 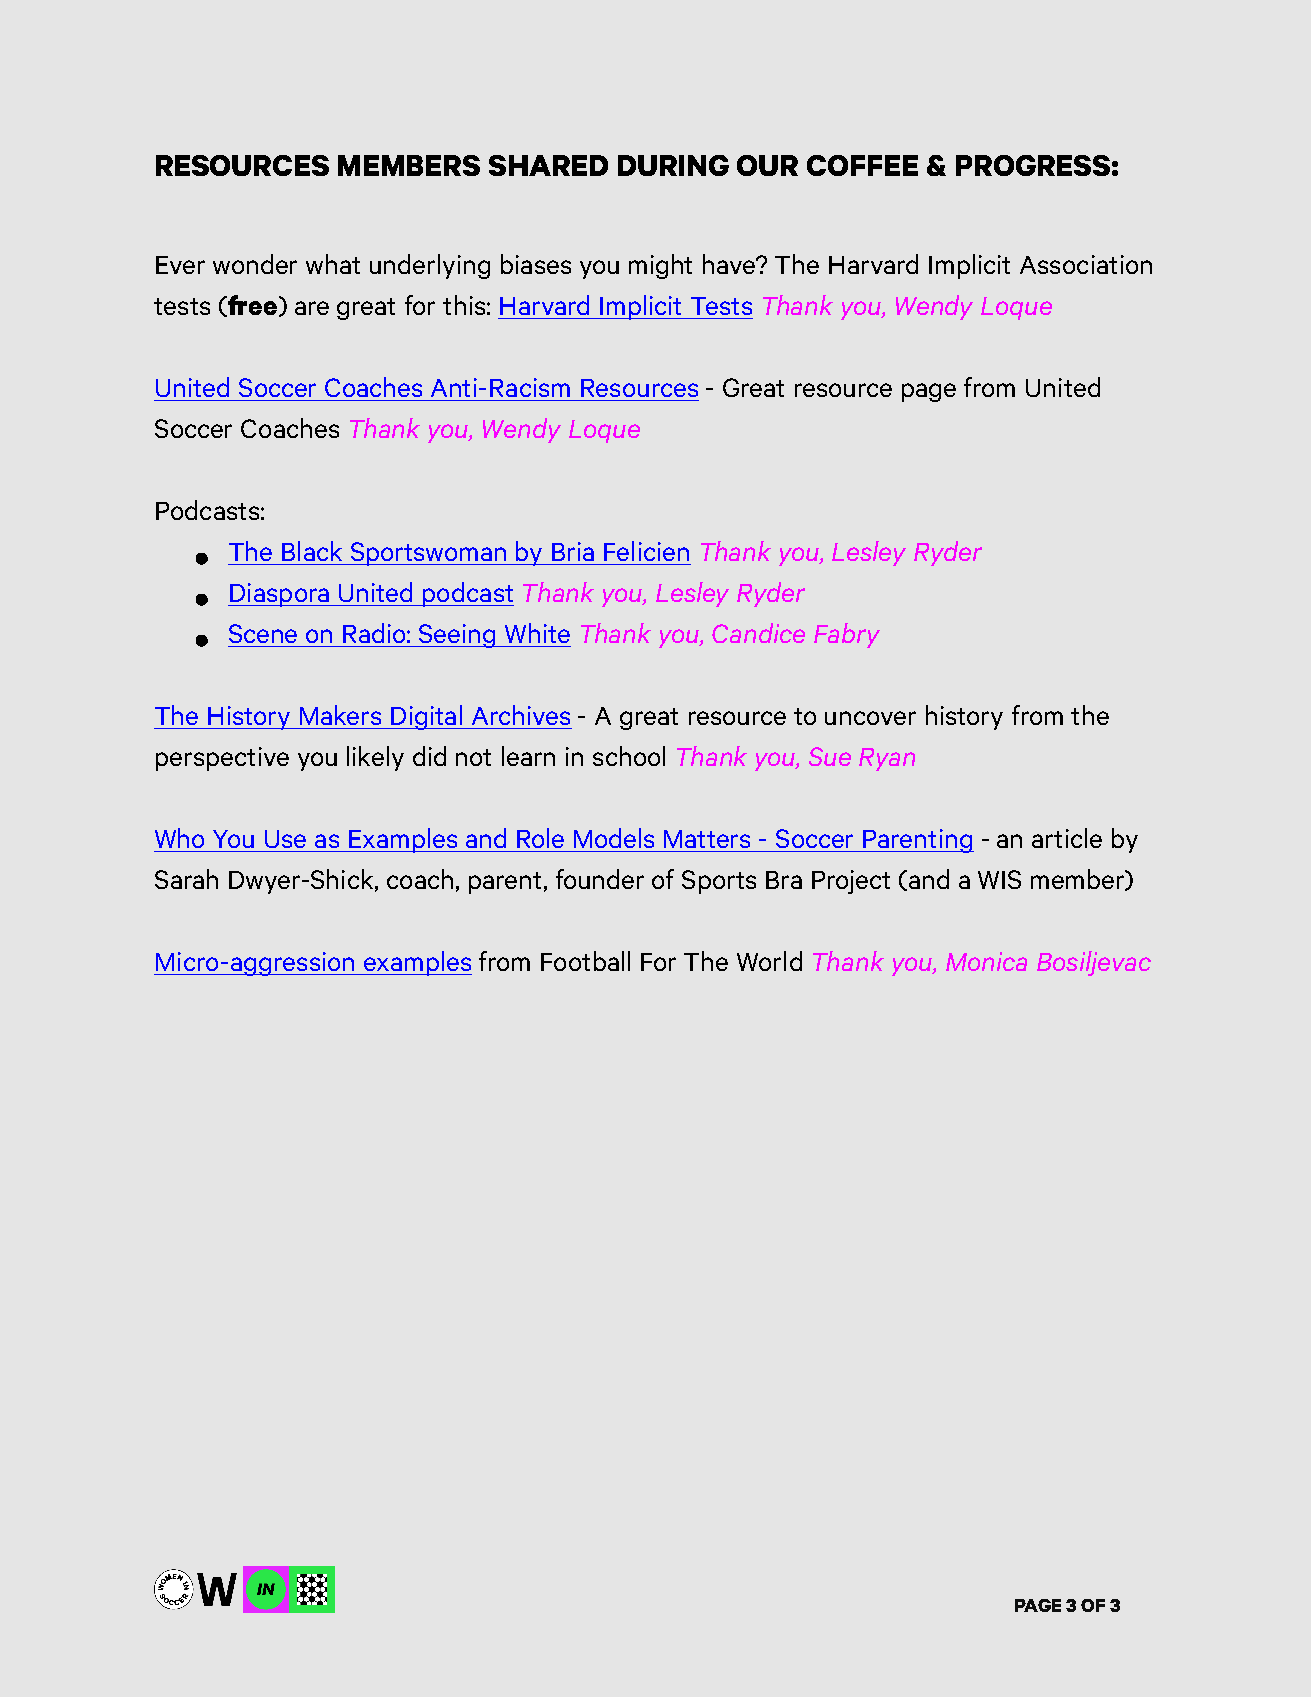 I want to click on Association, so click(x=1086, y=264).
